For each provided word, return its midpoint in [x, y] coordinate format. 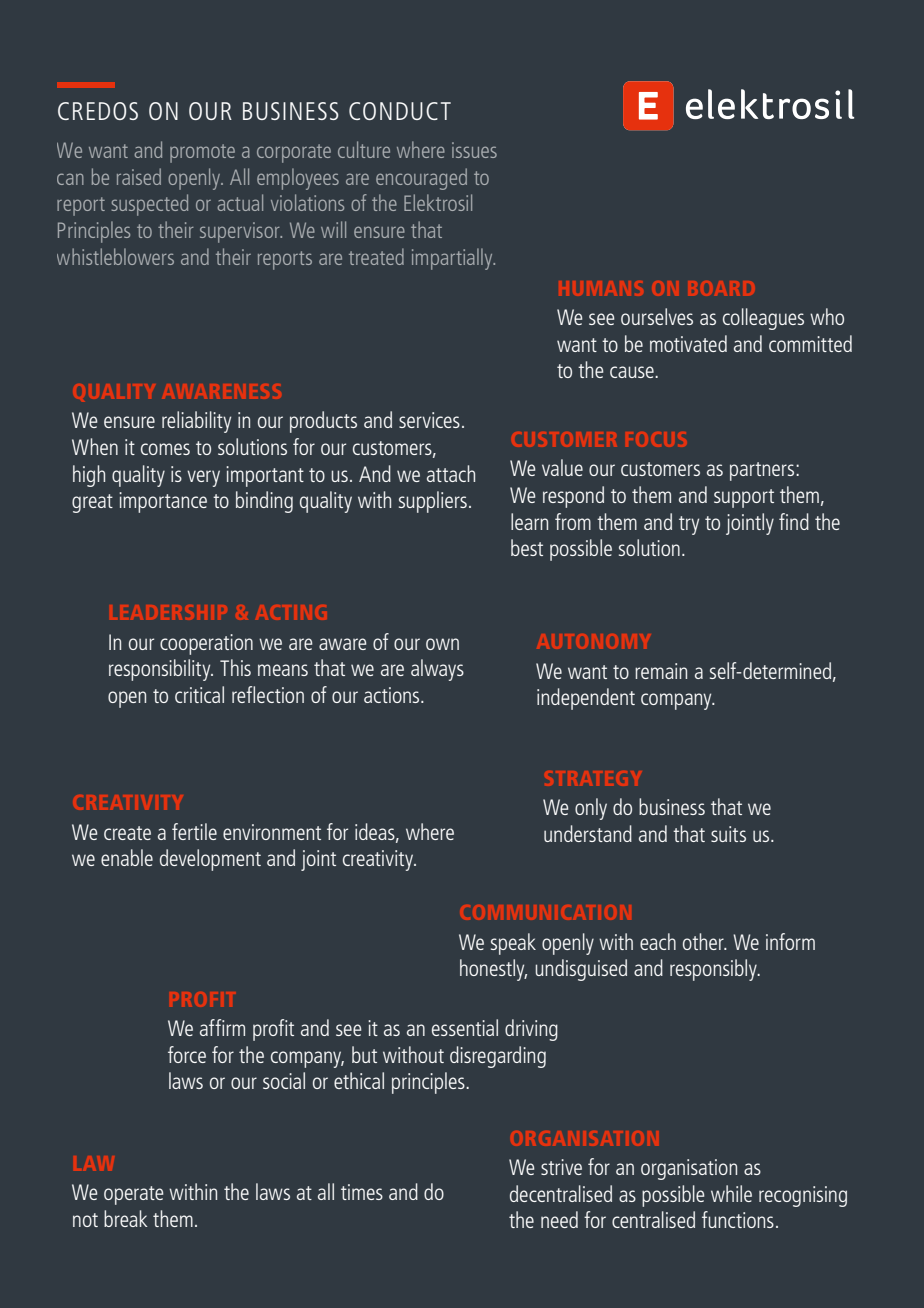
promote [202, 153]
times [362, 1192]
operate [133, 1195]
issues [474, 150]
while [731, 1193]
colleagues [763, 319]
